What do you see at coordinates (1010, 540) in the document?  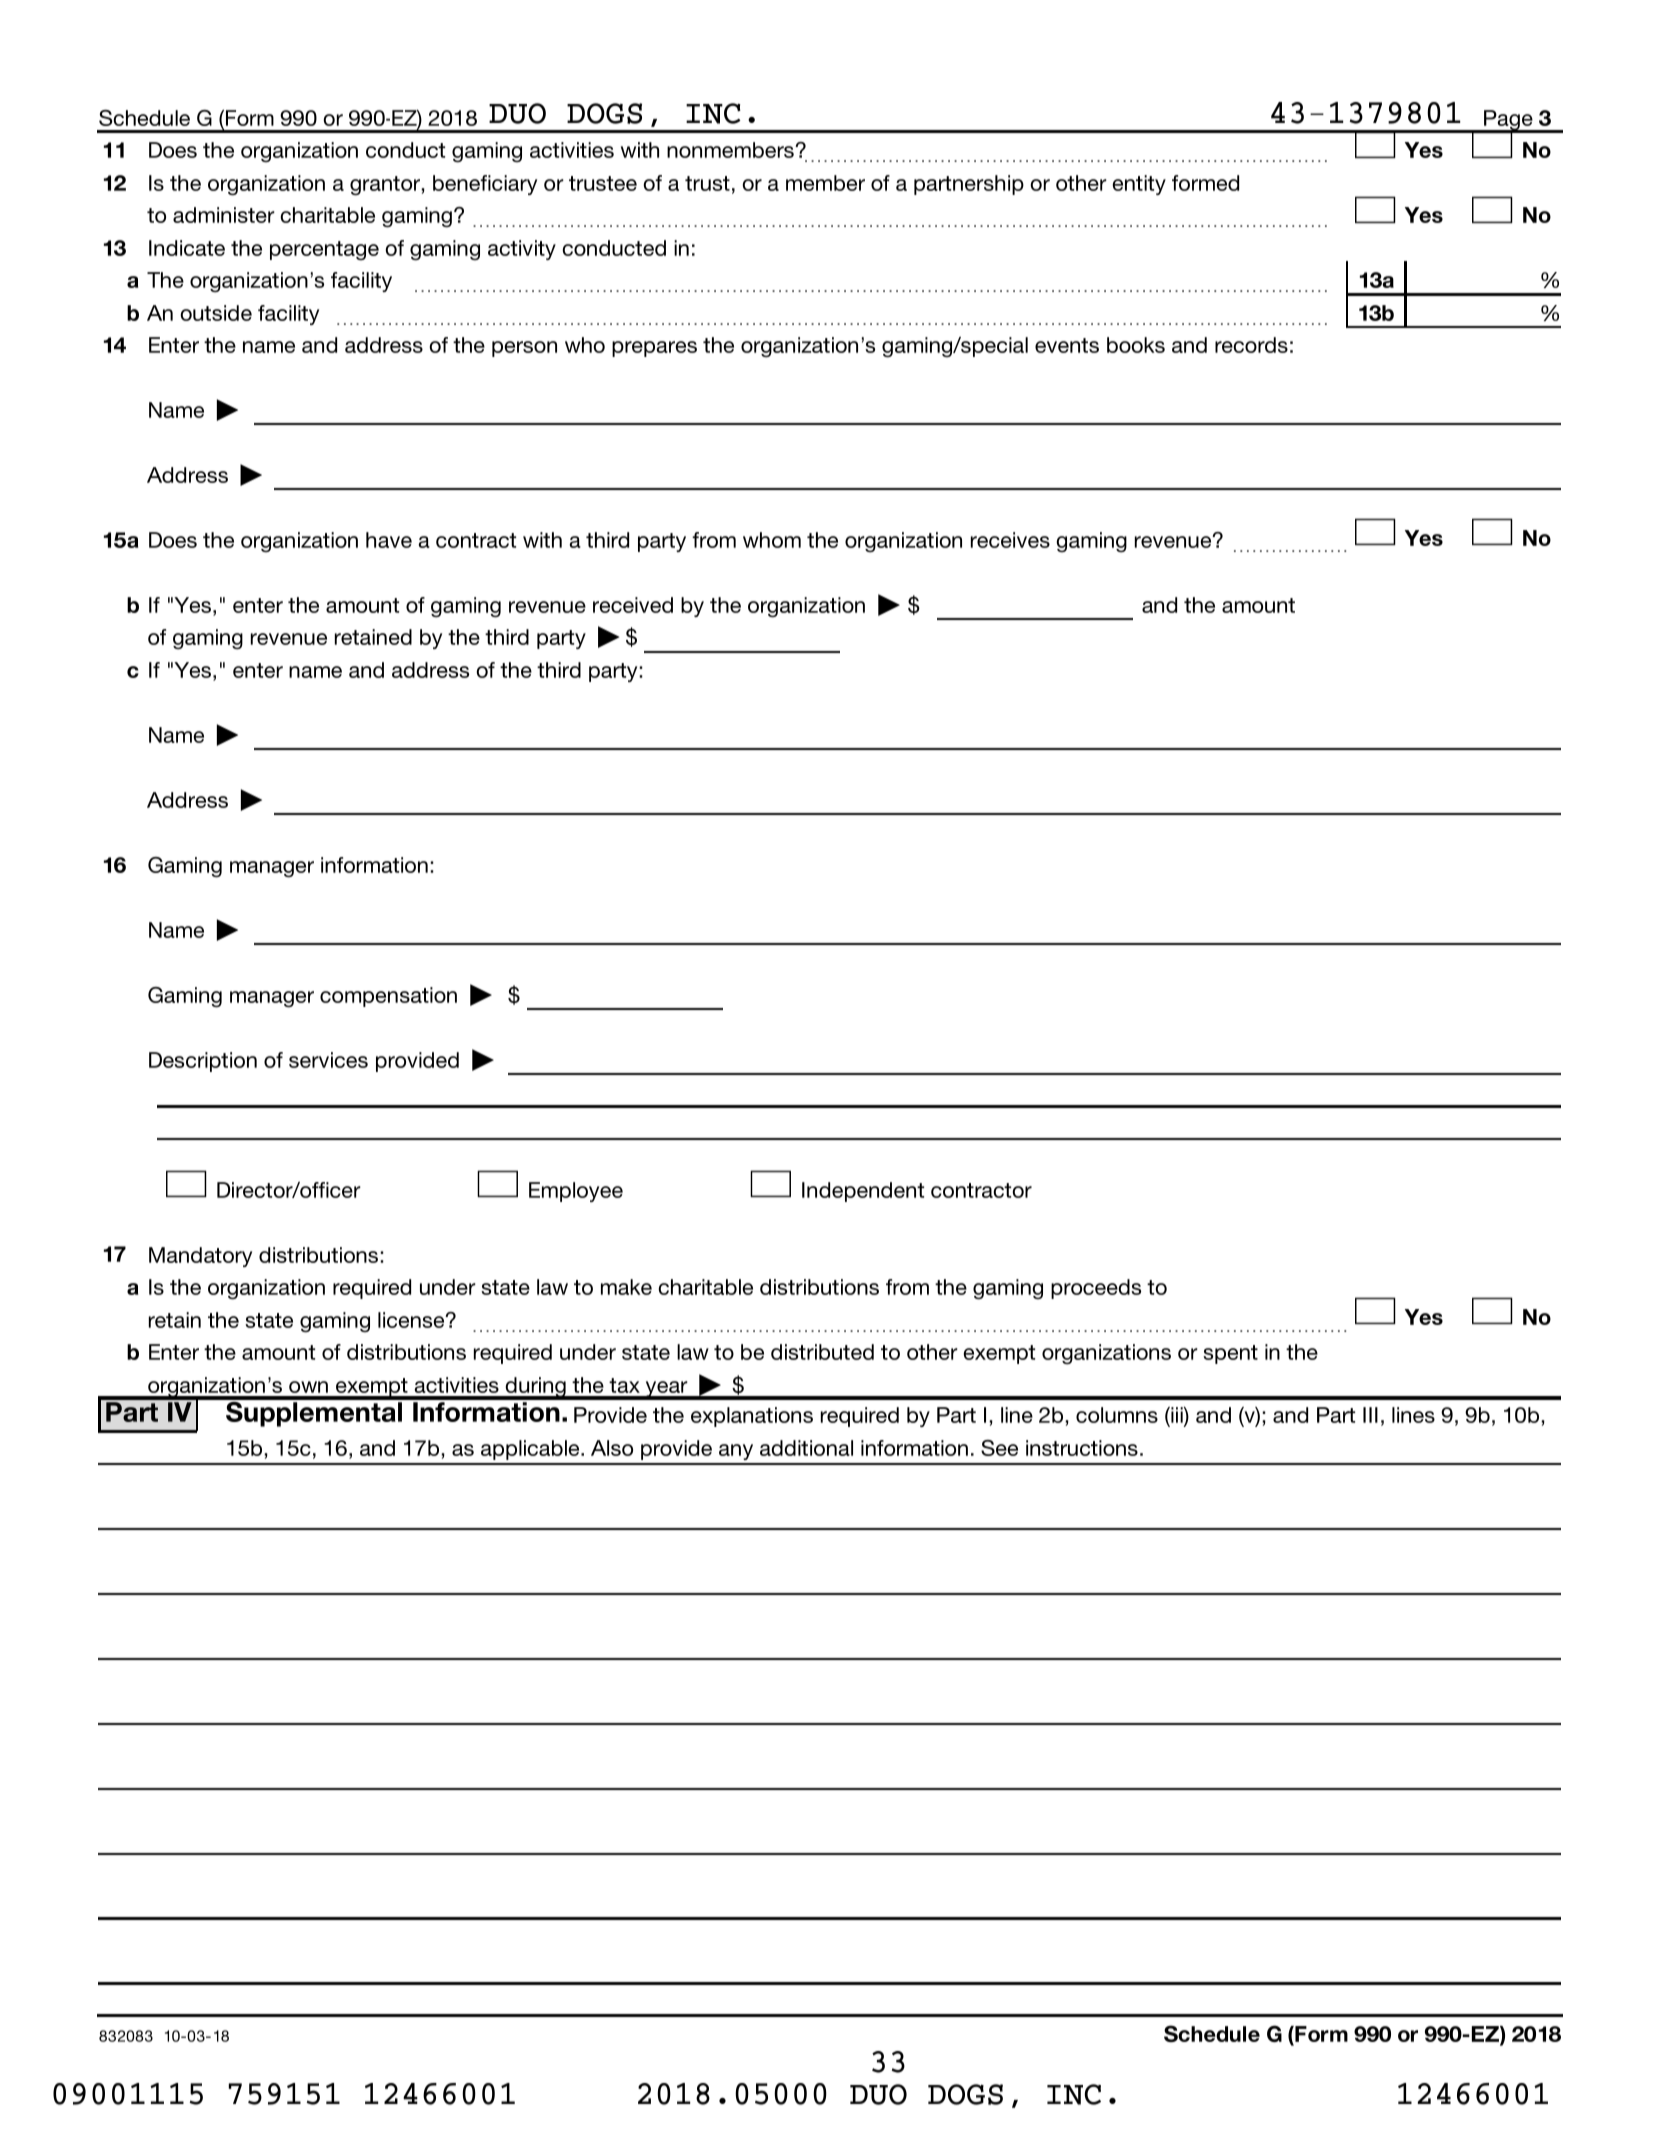 I see `receives` at bounding box center [1010, 540].
